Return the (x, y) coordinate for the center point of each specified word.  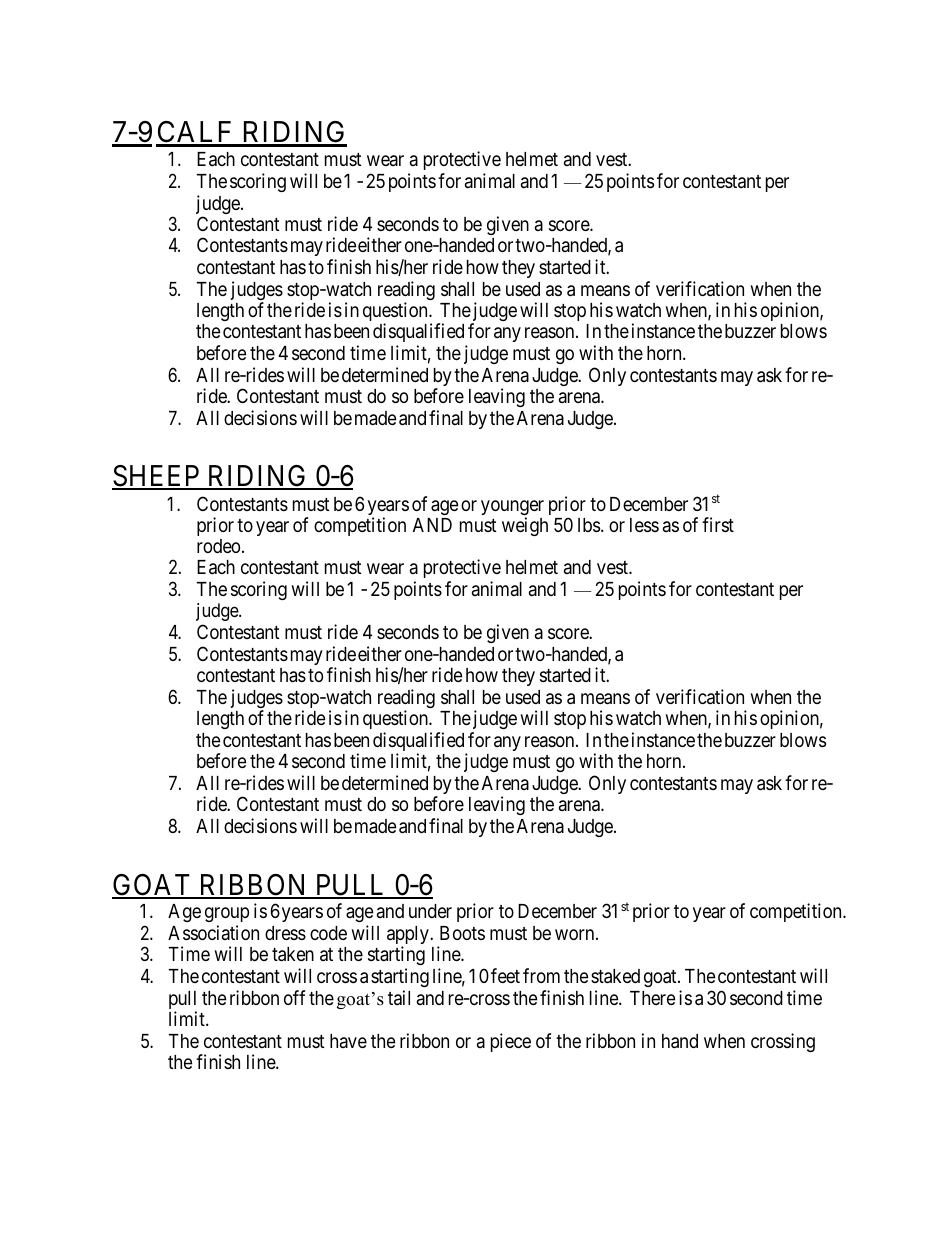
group (227, 914)
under (430, 911)
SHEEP (157, 477)
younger (512, 509)
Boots (462, 933)
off (294, 997)
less (644, 525)
